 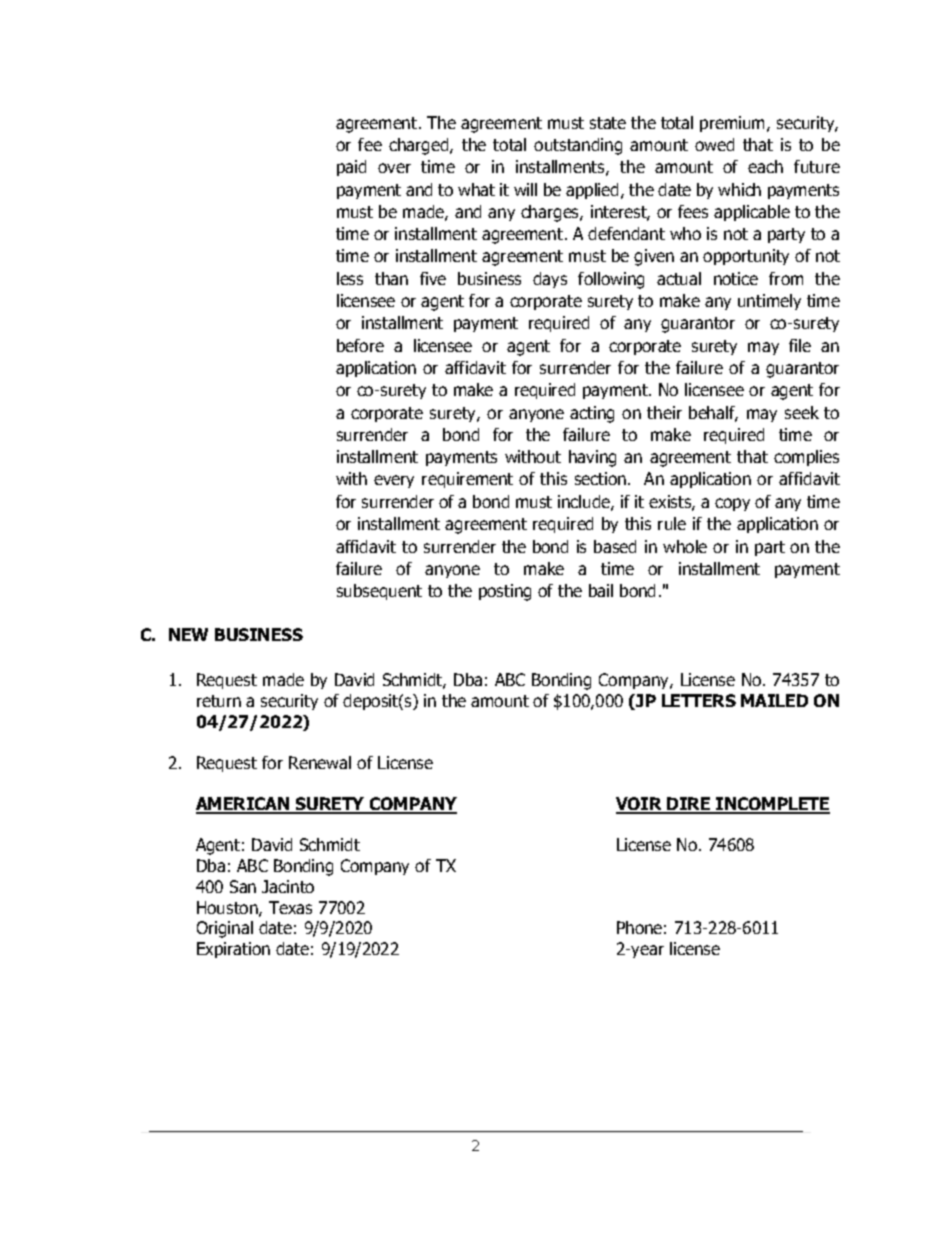 I want to click on INCOMPLETE, so click(x=772, y=805).
